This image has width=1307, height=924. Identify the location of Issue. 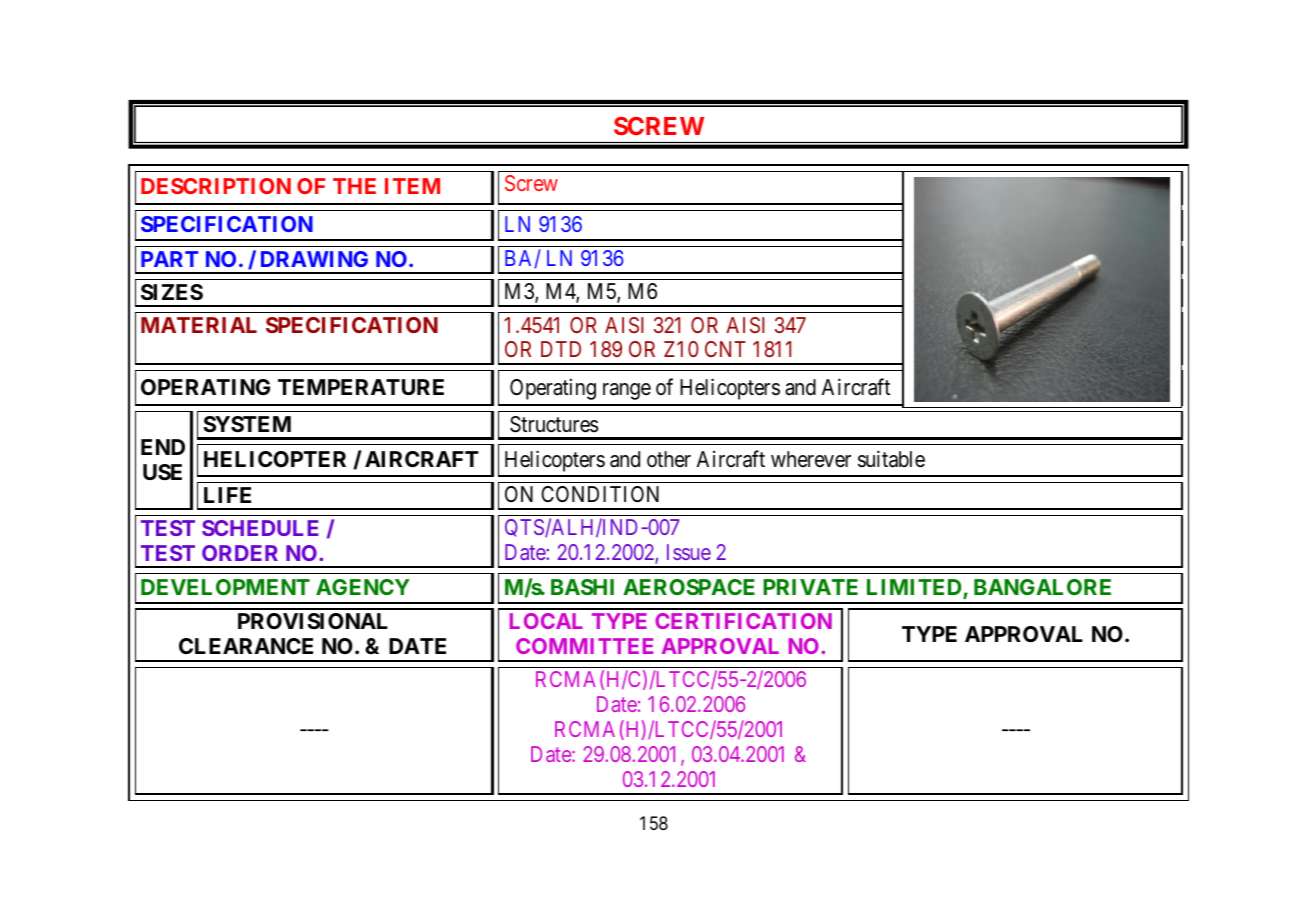
(689, 552).
